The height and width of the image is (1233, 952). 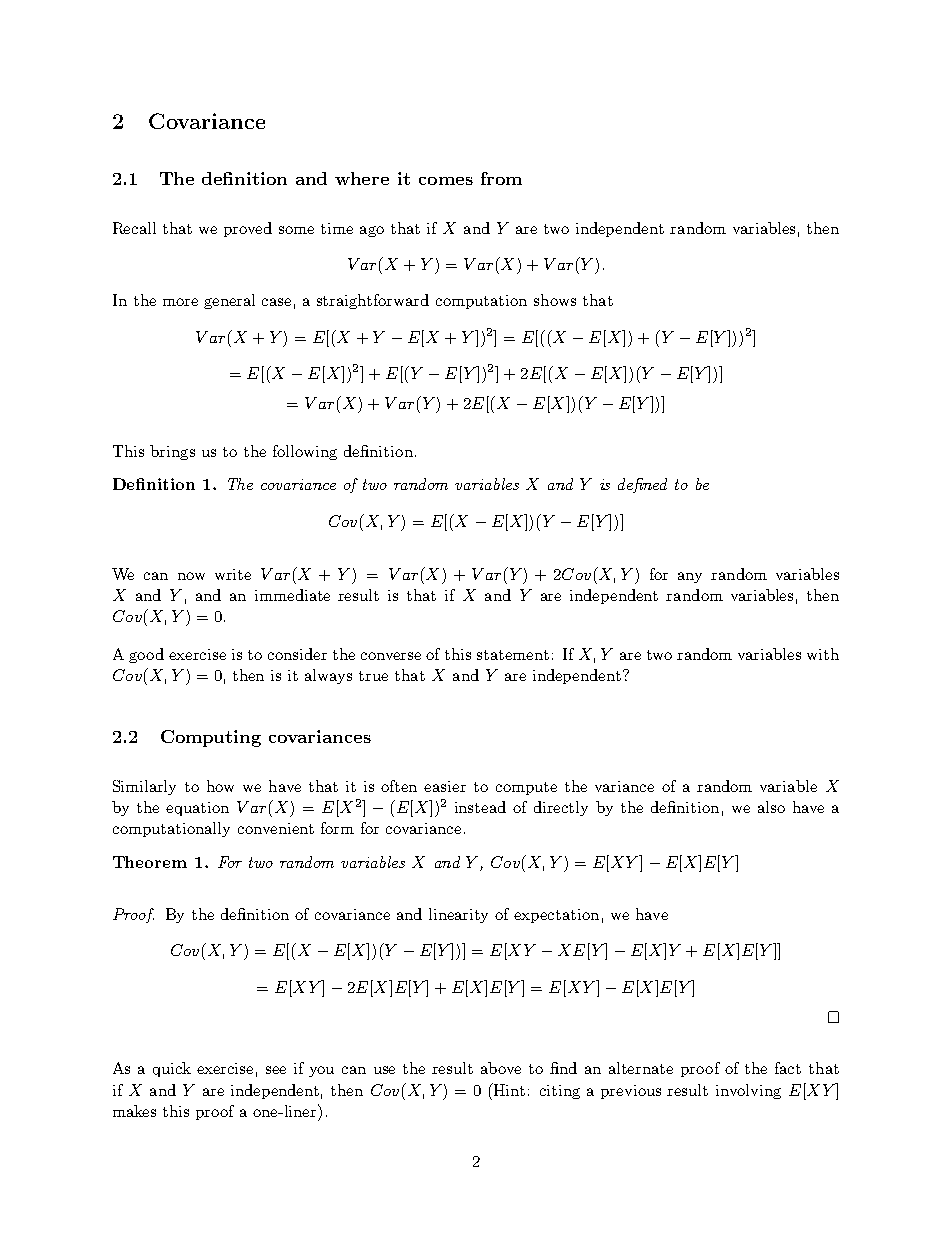 I want to click on quick, so click(x=172, y=1069).
